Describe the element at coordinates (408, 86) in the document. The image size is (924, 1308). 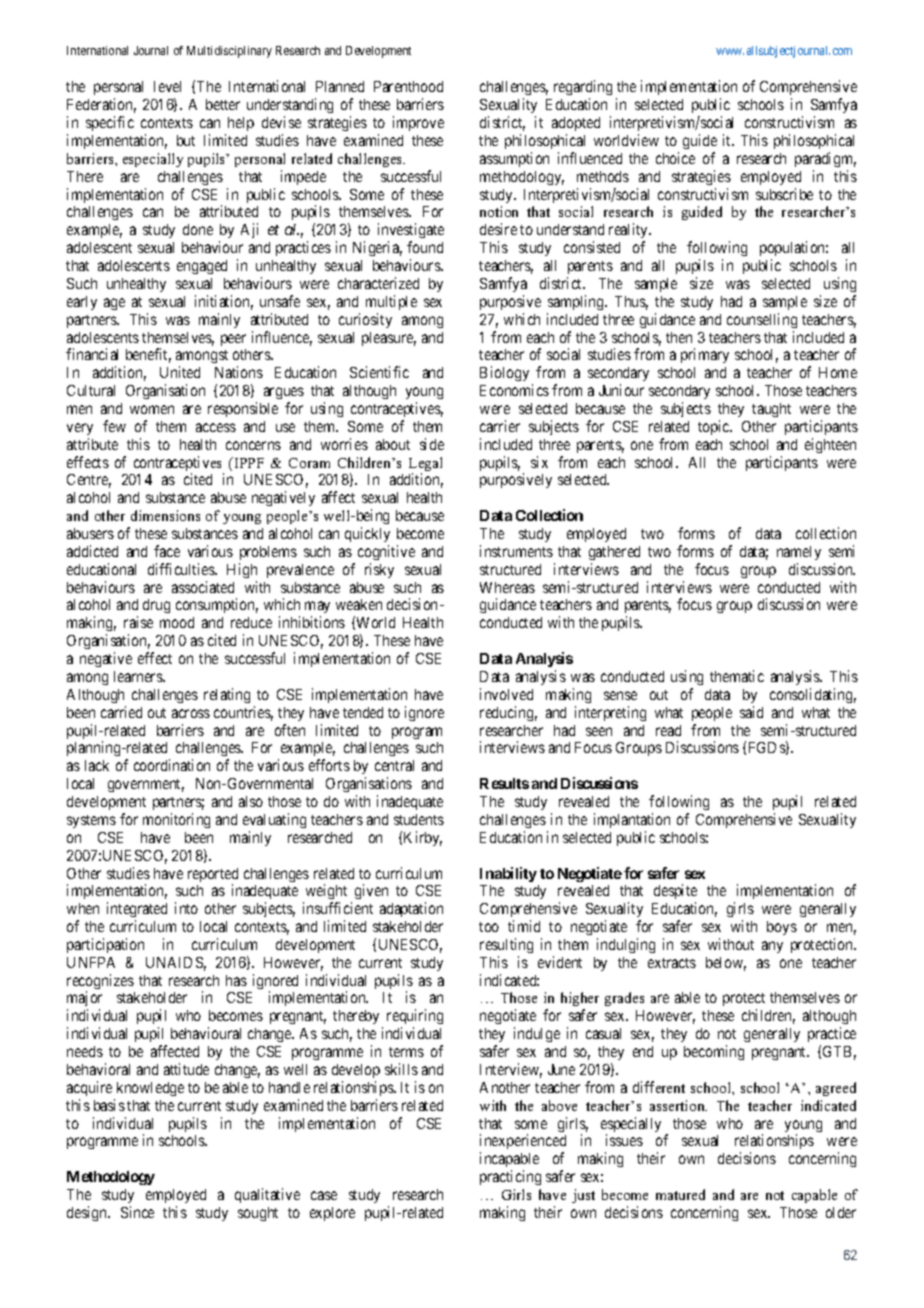
I see `Parenthood` at that location.
